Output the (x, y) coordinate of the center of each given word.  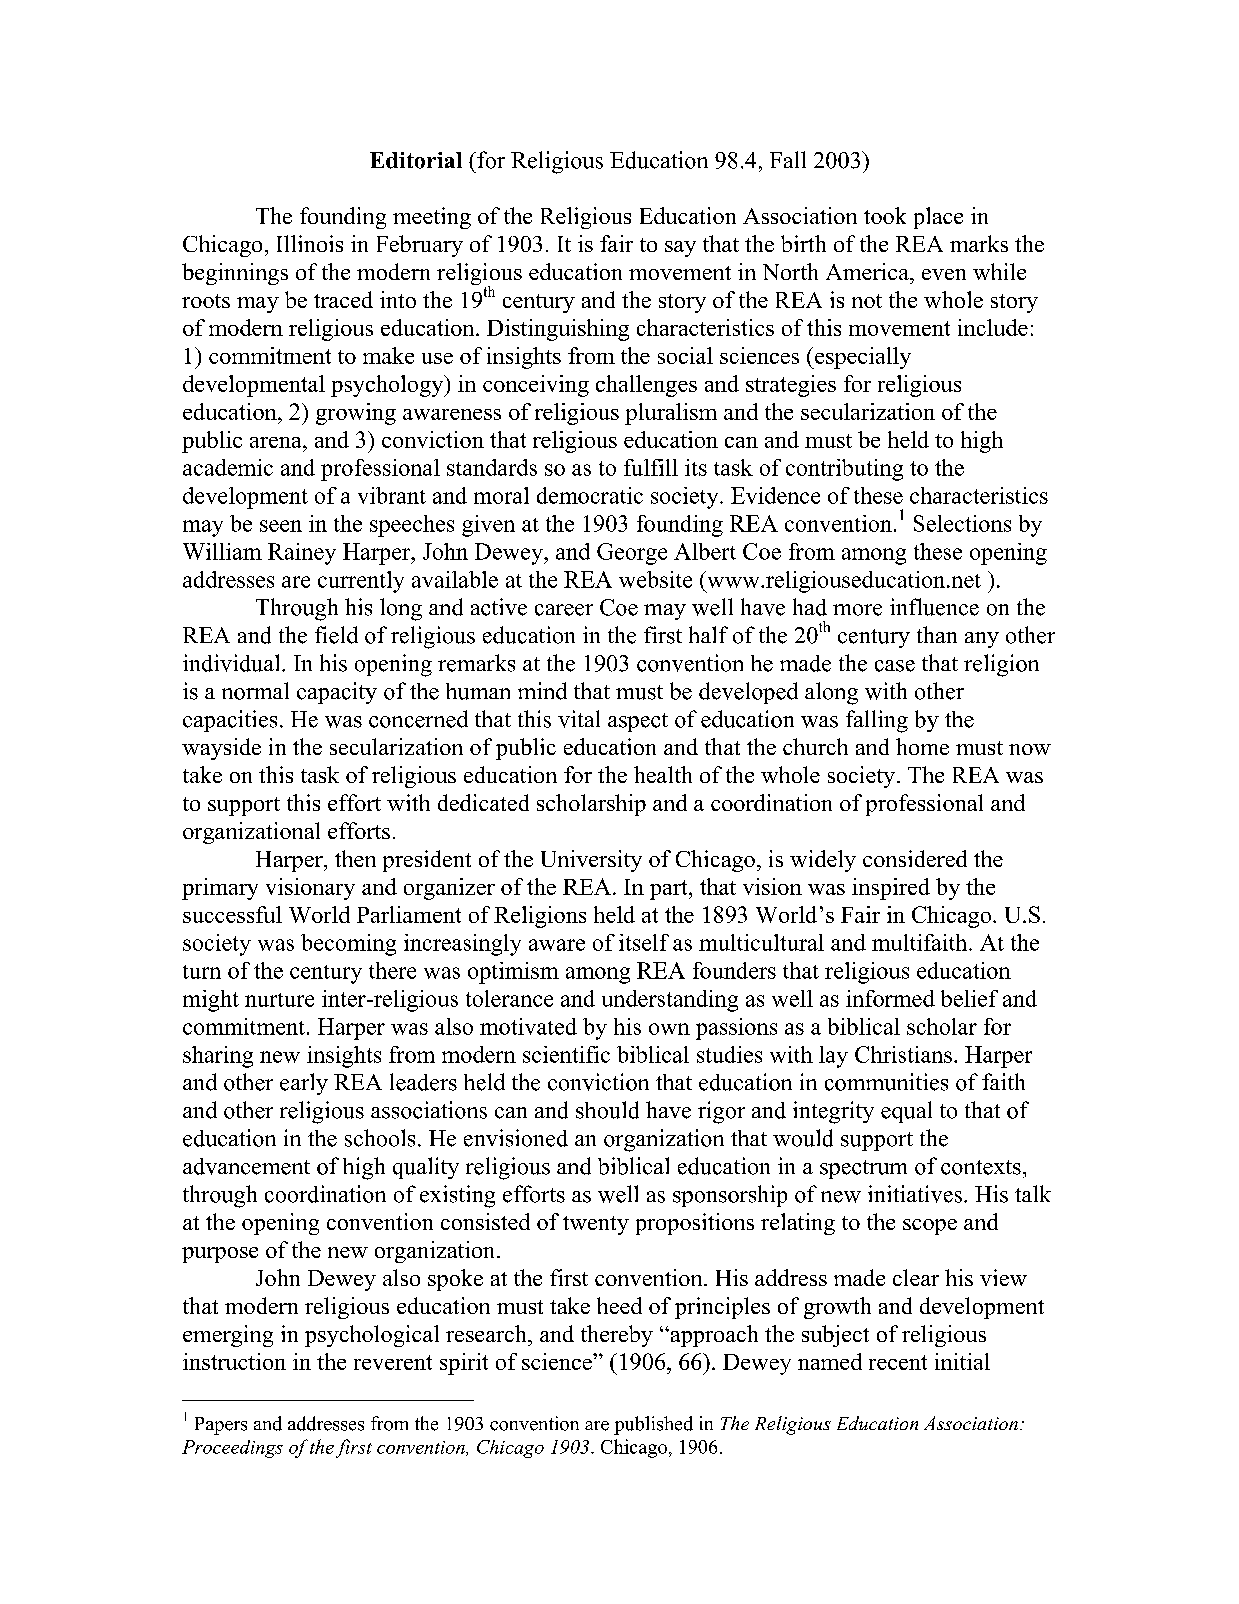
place (938, 218)
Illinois (310, 243)
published (653, 1425)
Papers (221, 1426)
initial (962, 1361)
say (680, 249)
